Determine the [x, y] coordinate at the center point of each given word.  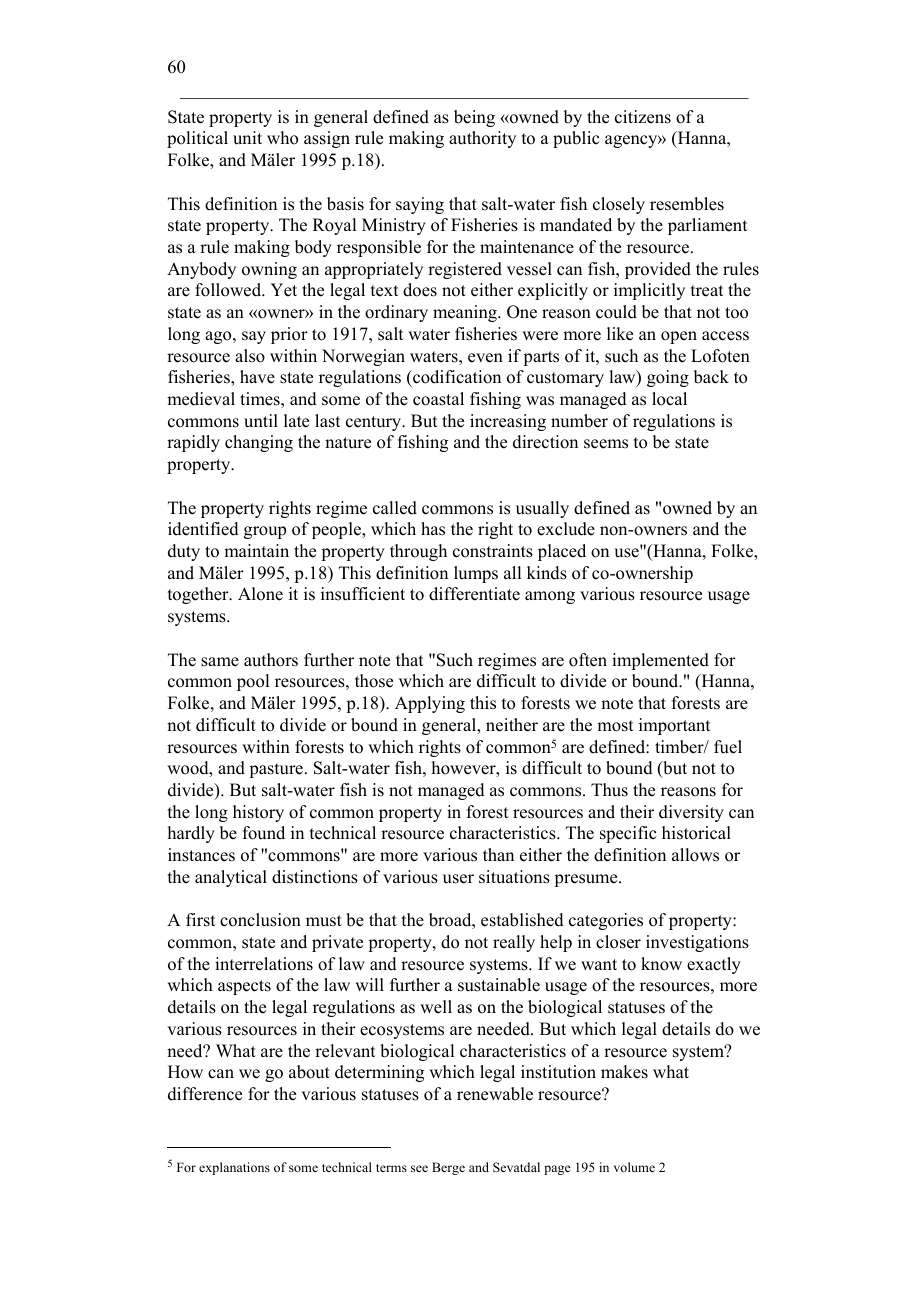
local [669, 399]
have [257, 377]
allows [695, 855]
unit [247, 138]
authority [482, 139]
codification [456, 378]
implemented [660, 661]
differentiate [474, 594]
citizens [643, 117]
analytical [231, 878]
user [458, 879]
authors [271, 660]
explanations [234, 1168]
